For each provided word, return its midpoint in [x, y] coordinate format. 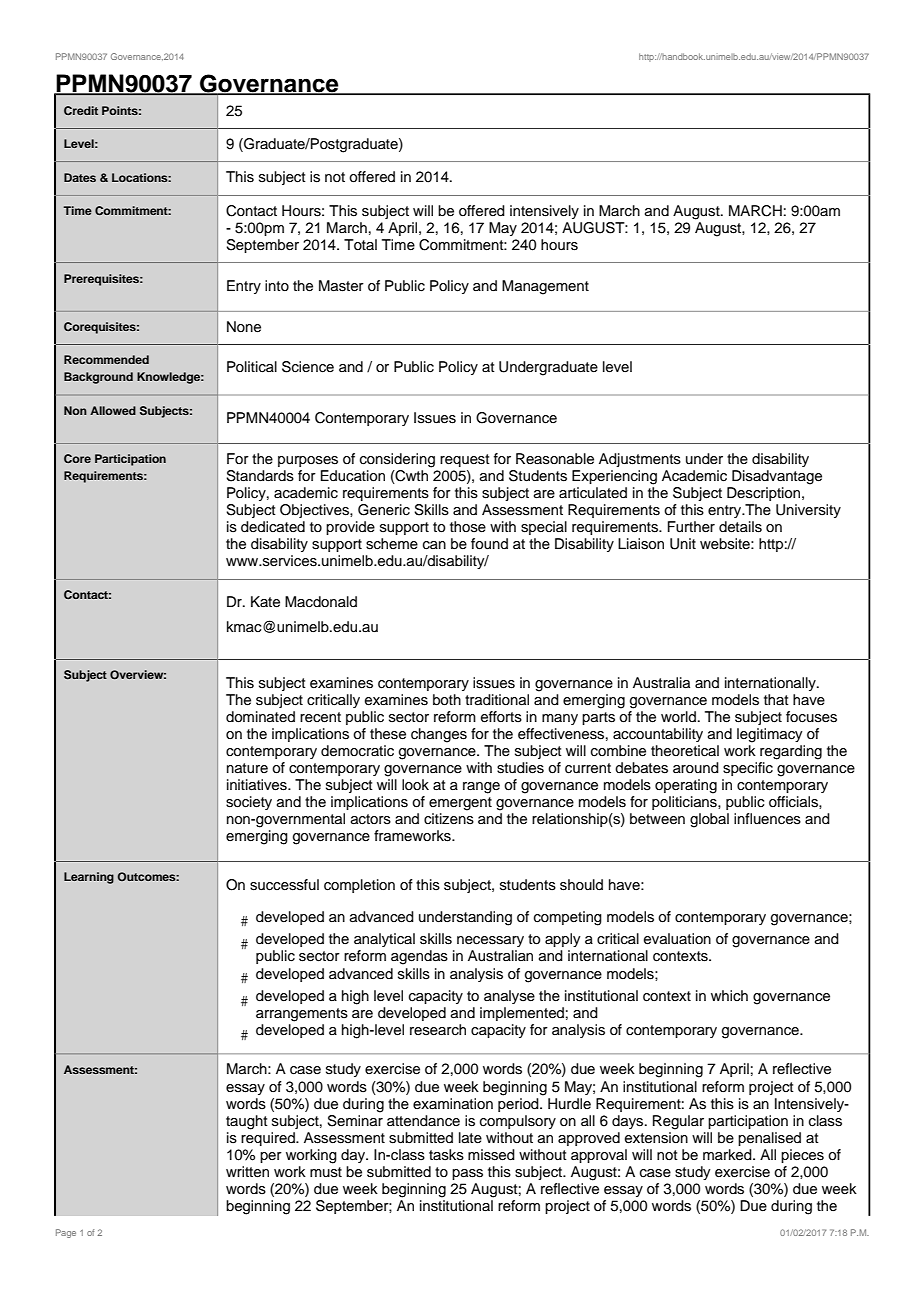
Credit [81, 110]
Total [360, 244]
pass [467, 1174]
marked [728, 1155]
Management [545, 287]
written [247, 1172]
